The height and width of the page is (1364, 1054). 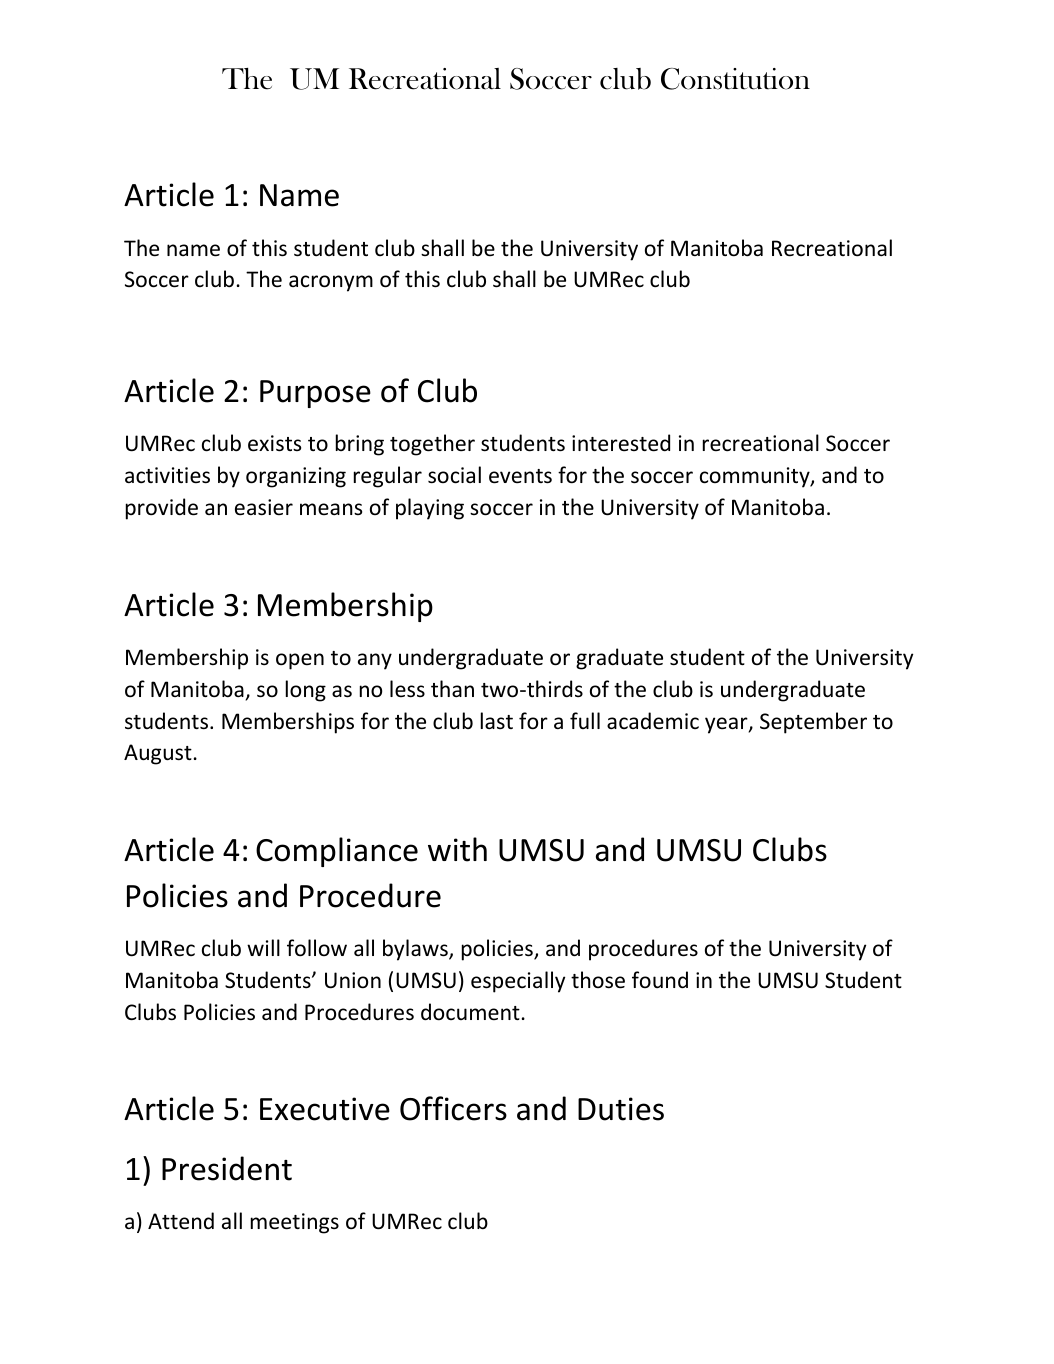 I want to click on Officers, so click(x=453, y=1108).
